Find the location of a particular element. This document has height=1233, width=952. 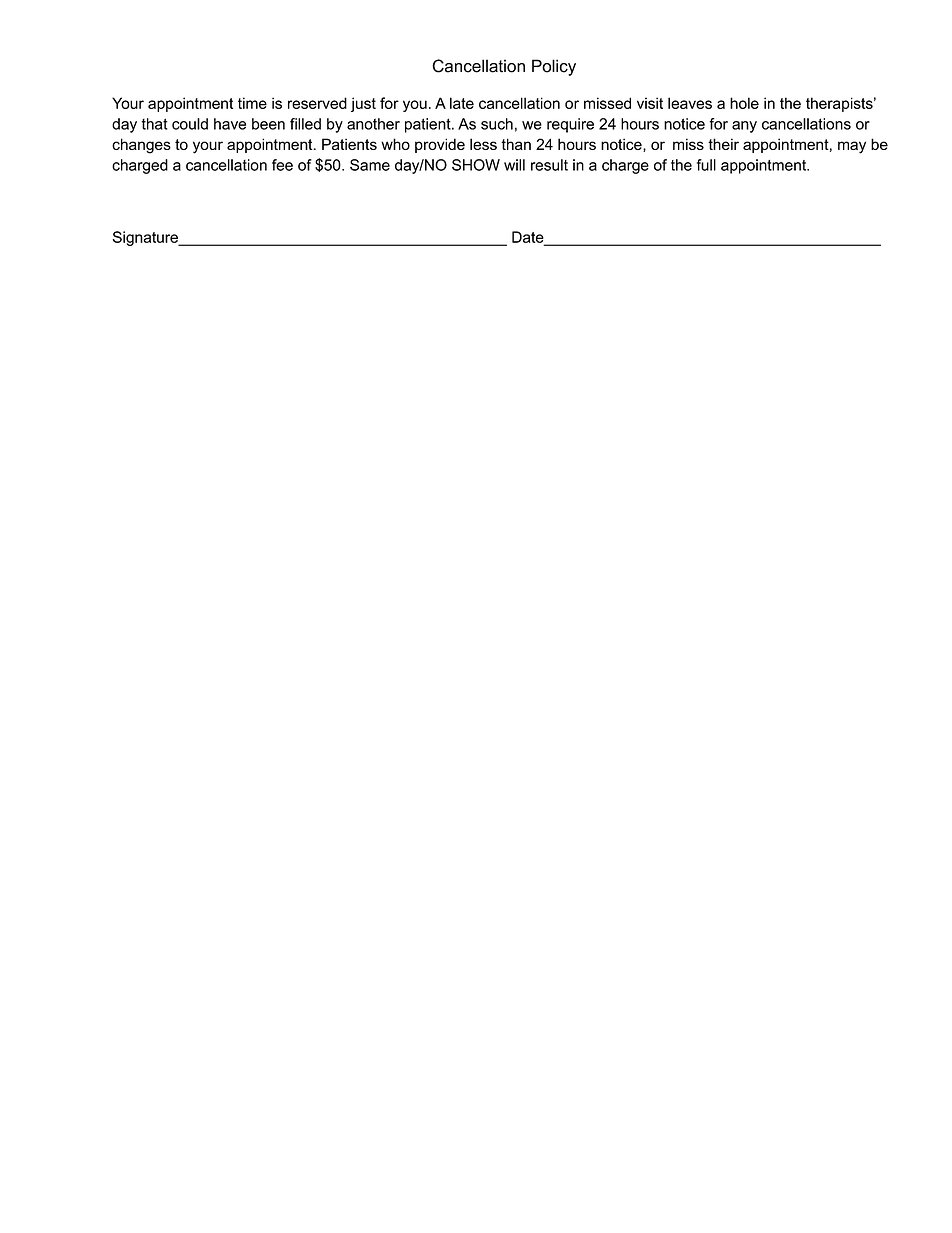

hole is located at coordinates (744, 103).
